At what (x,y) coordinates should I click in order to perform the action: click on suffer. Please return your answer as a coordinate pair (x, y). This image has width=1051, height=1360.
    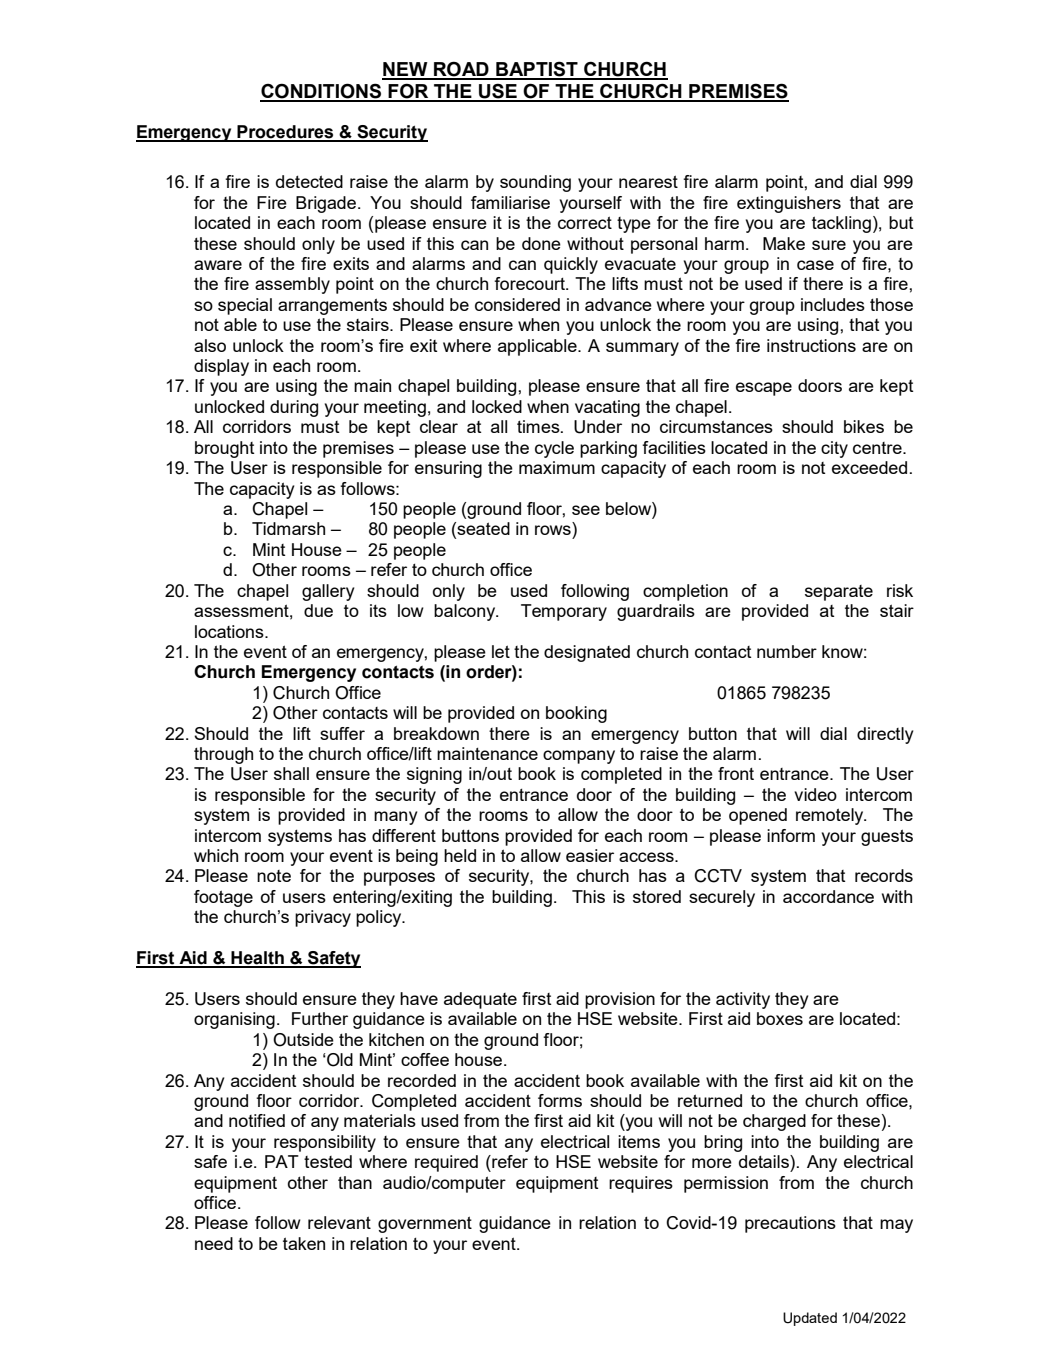
    Looking at the image, I should click on (342, 733).
